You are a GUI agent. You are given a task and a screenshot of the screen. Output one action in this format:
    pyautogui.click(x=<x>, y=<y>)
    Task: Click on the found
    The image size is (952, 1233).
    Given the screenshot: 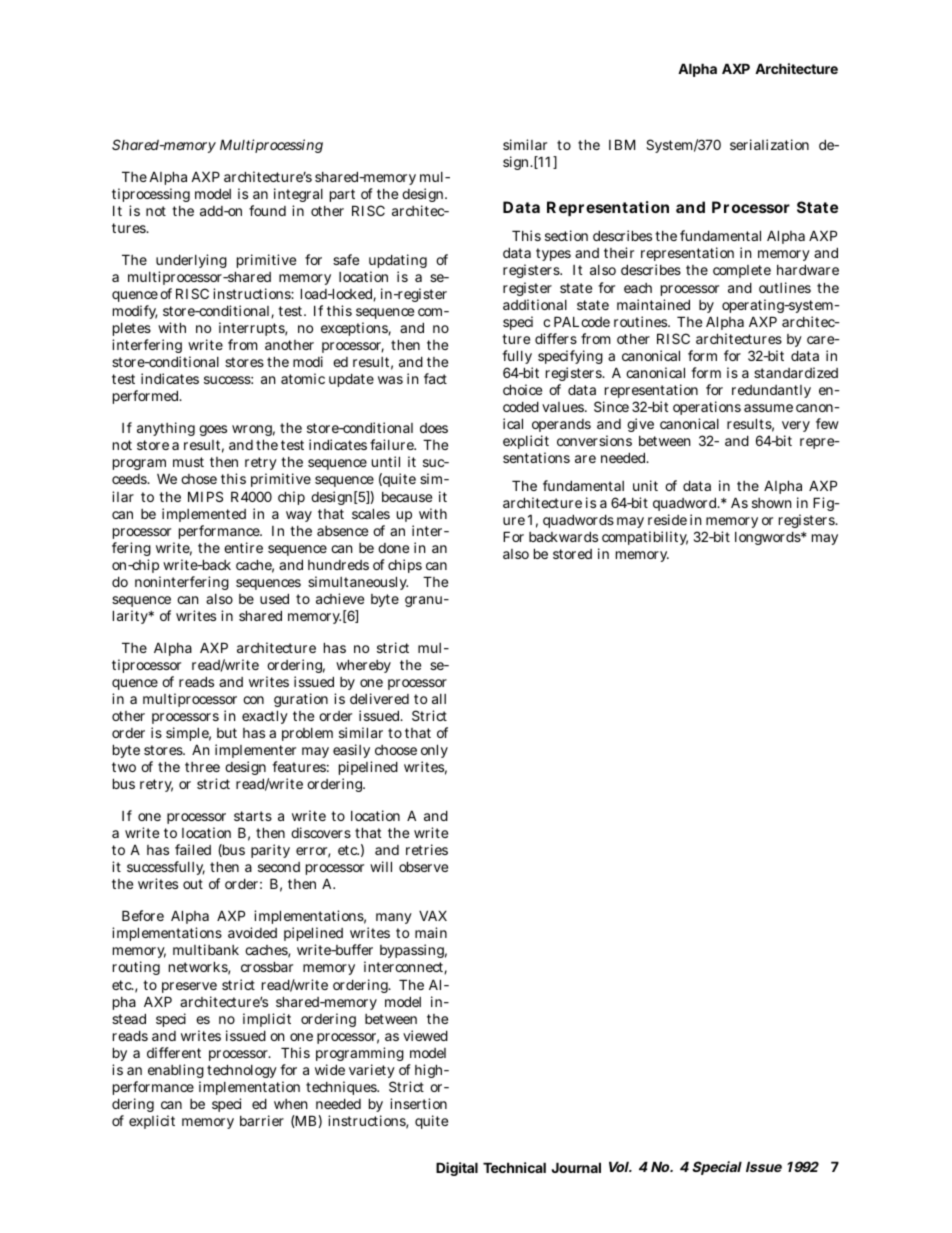 What is the action you would take?
    pyautogui.click(x=267, y=210)
